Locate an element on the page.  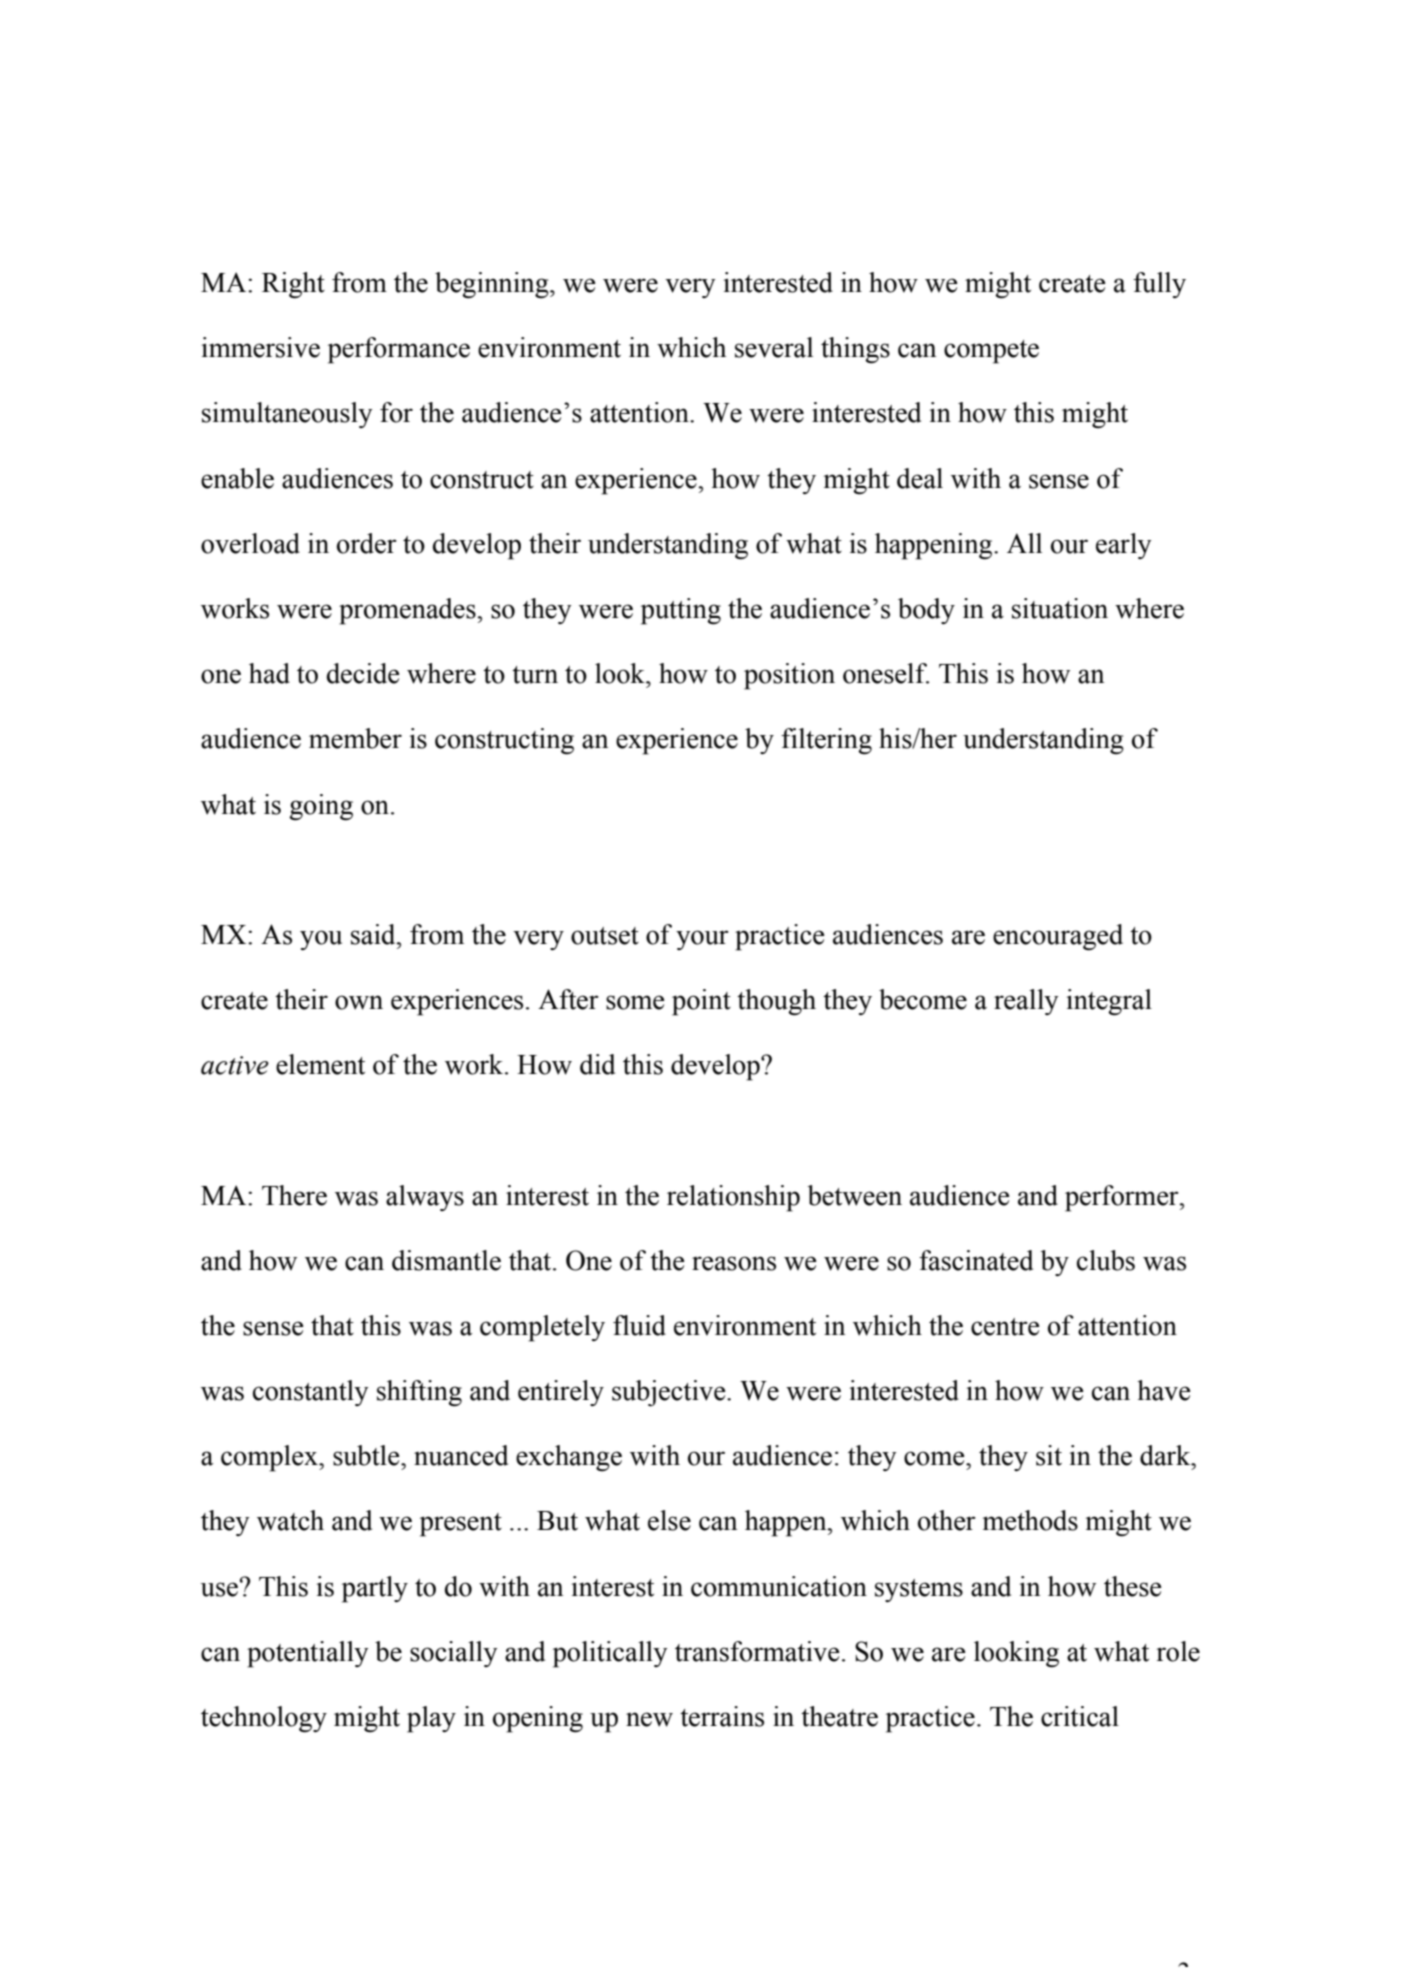
constantly is located at coordinates (311, 1393).
